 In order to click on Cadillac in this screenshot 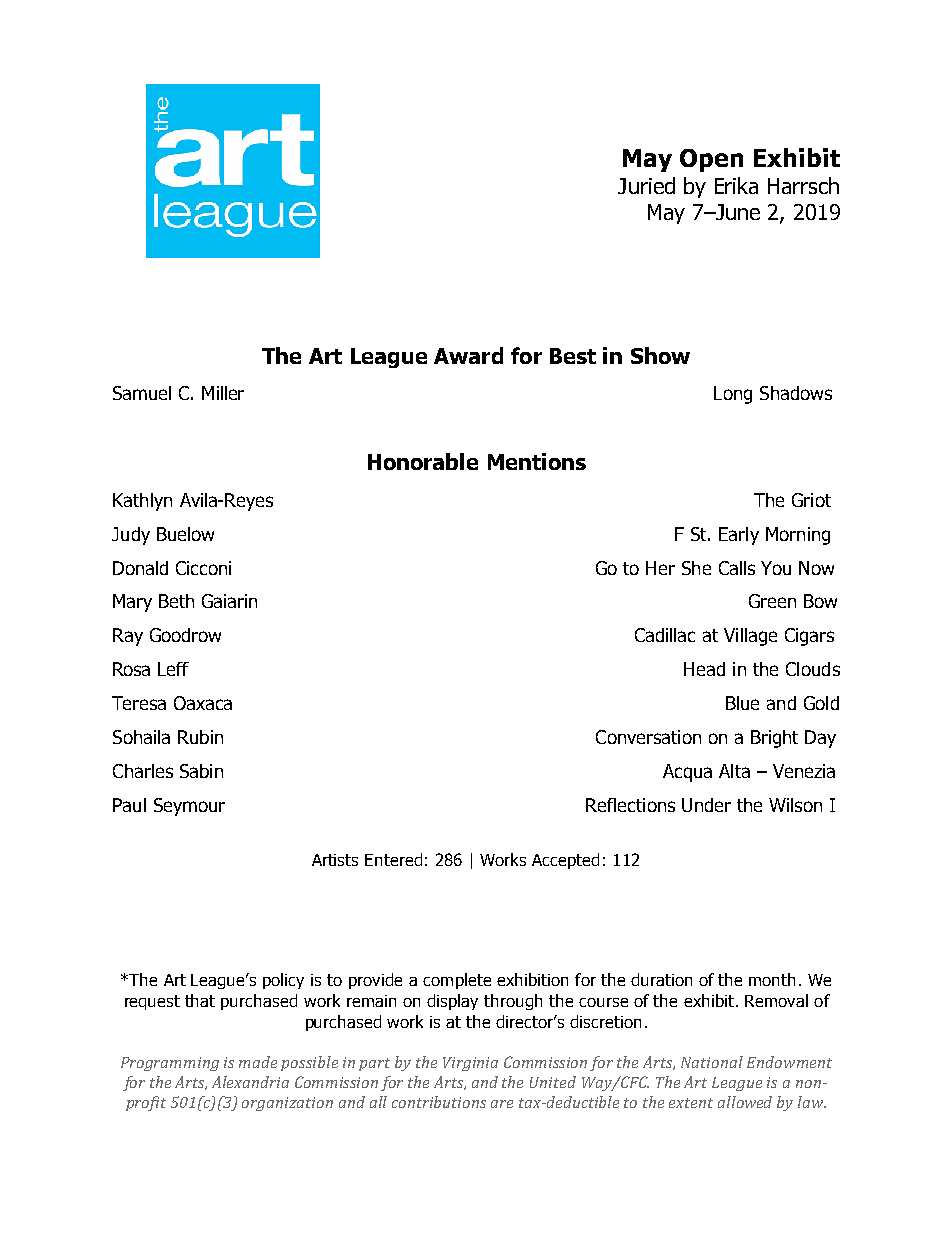, I will do `click(665, 635)`.
